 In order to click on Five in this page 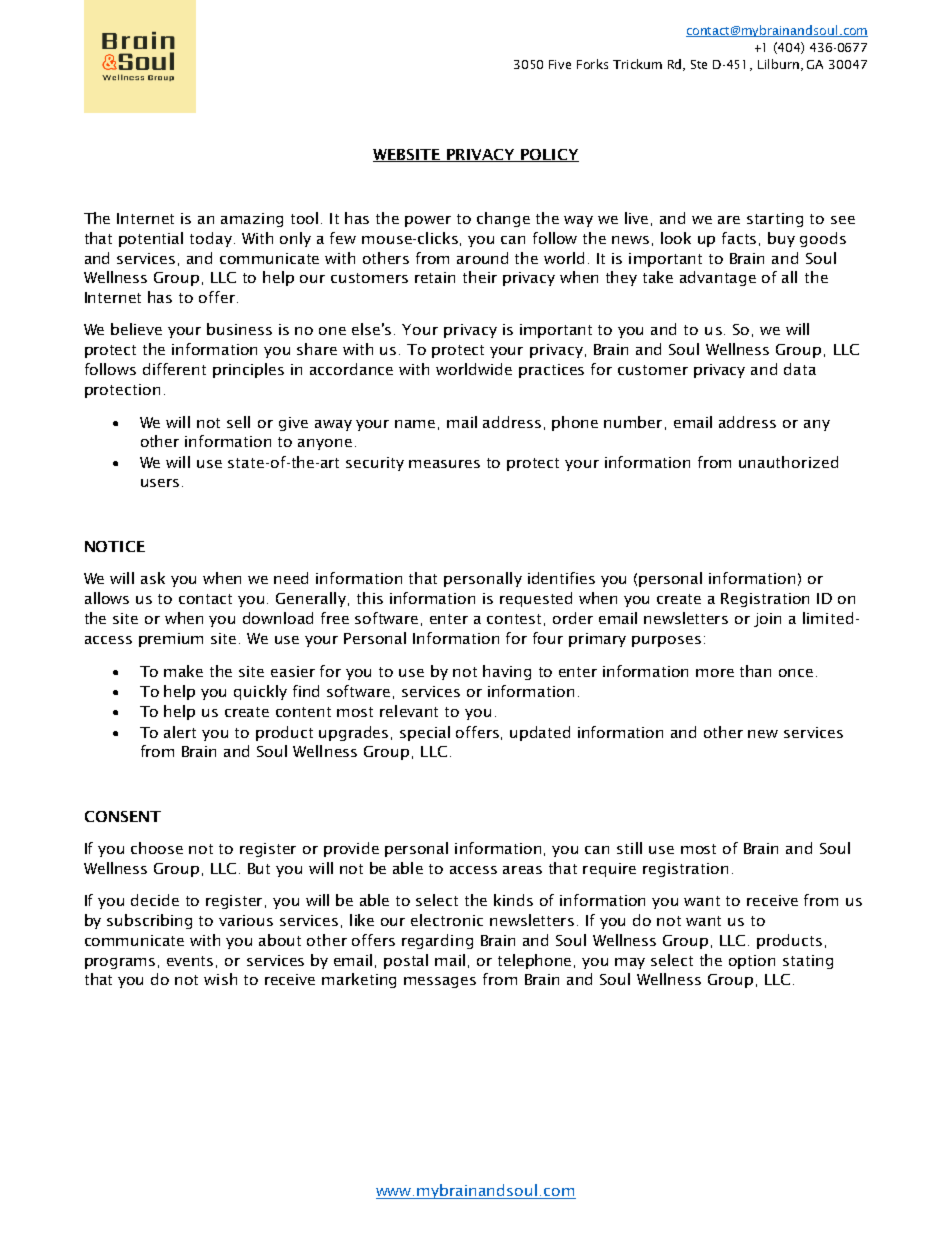, I will do `click(560, 64)`.
